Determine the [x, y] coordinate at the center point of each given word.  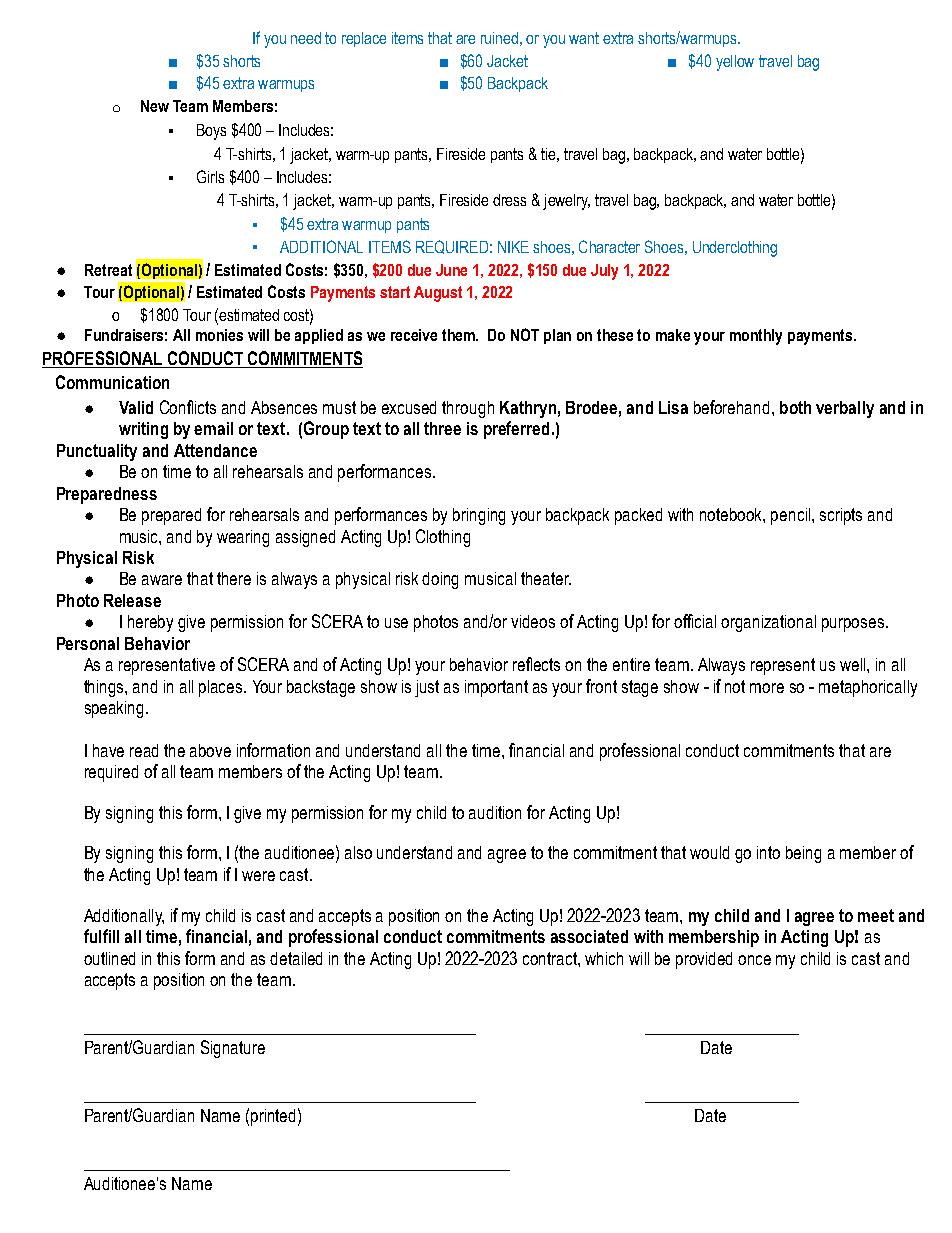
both [795, 407]
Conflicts [188, 407]
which [604, 958]
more [767, 688]
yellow [735, 63]
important [496, 688]
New [155, 106]
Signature [233, 1049]
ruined [499, 38]
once [754, 960]
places [222, 688]
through [468, 409]
